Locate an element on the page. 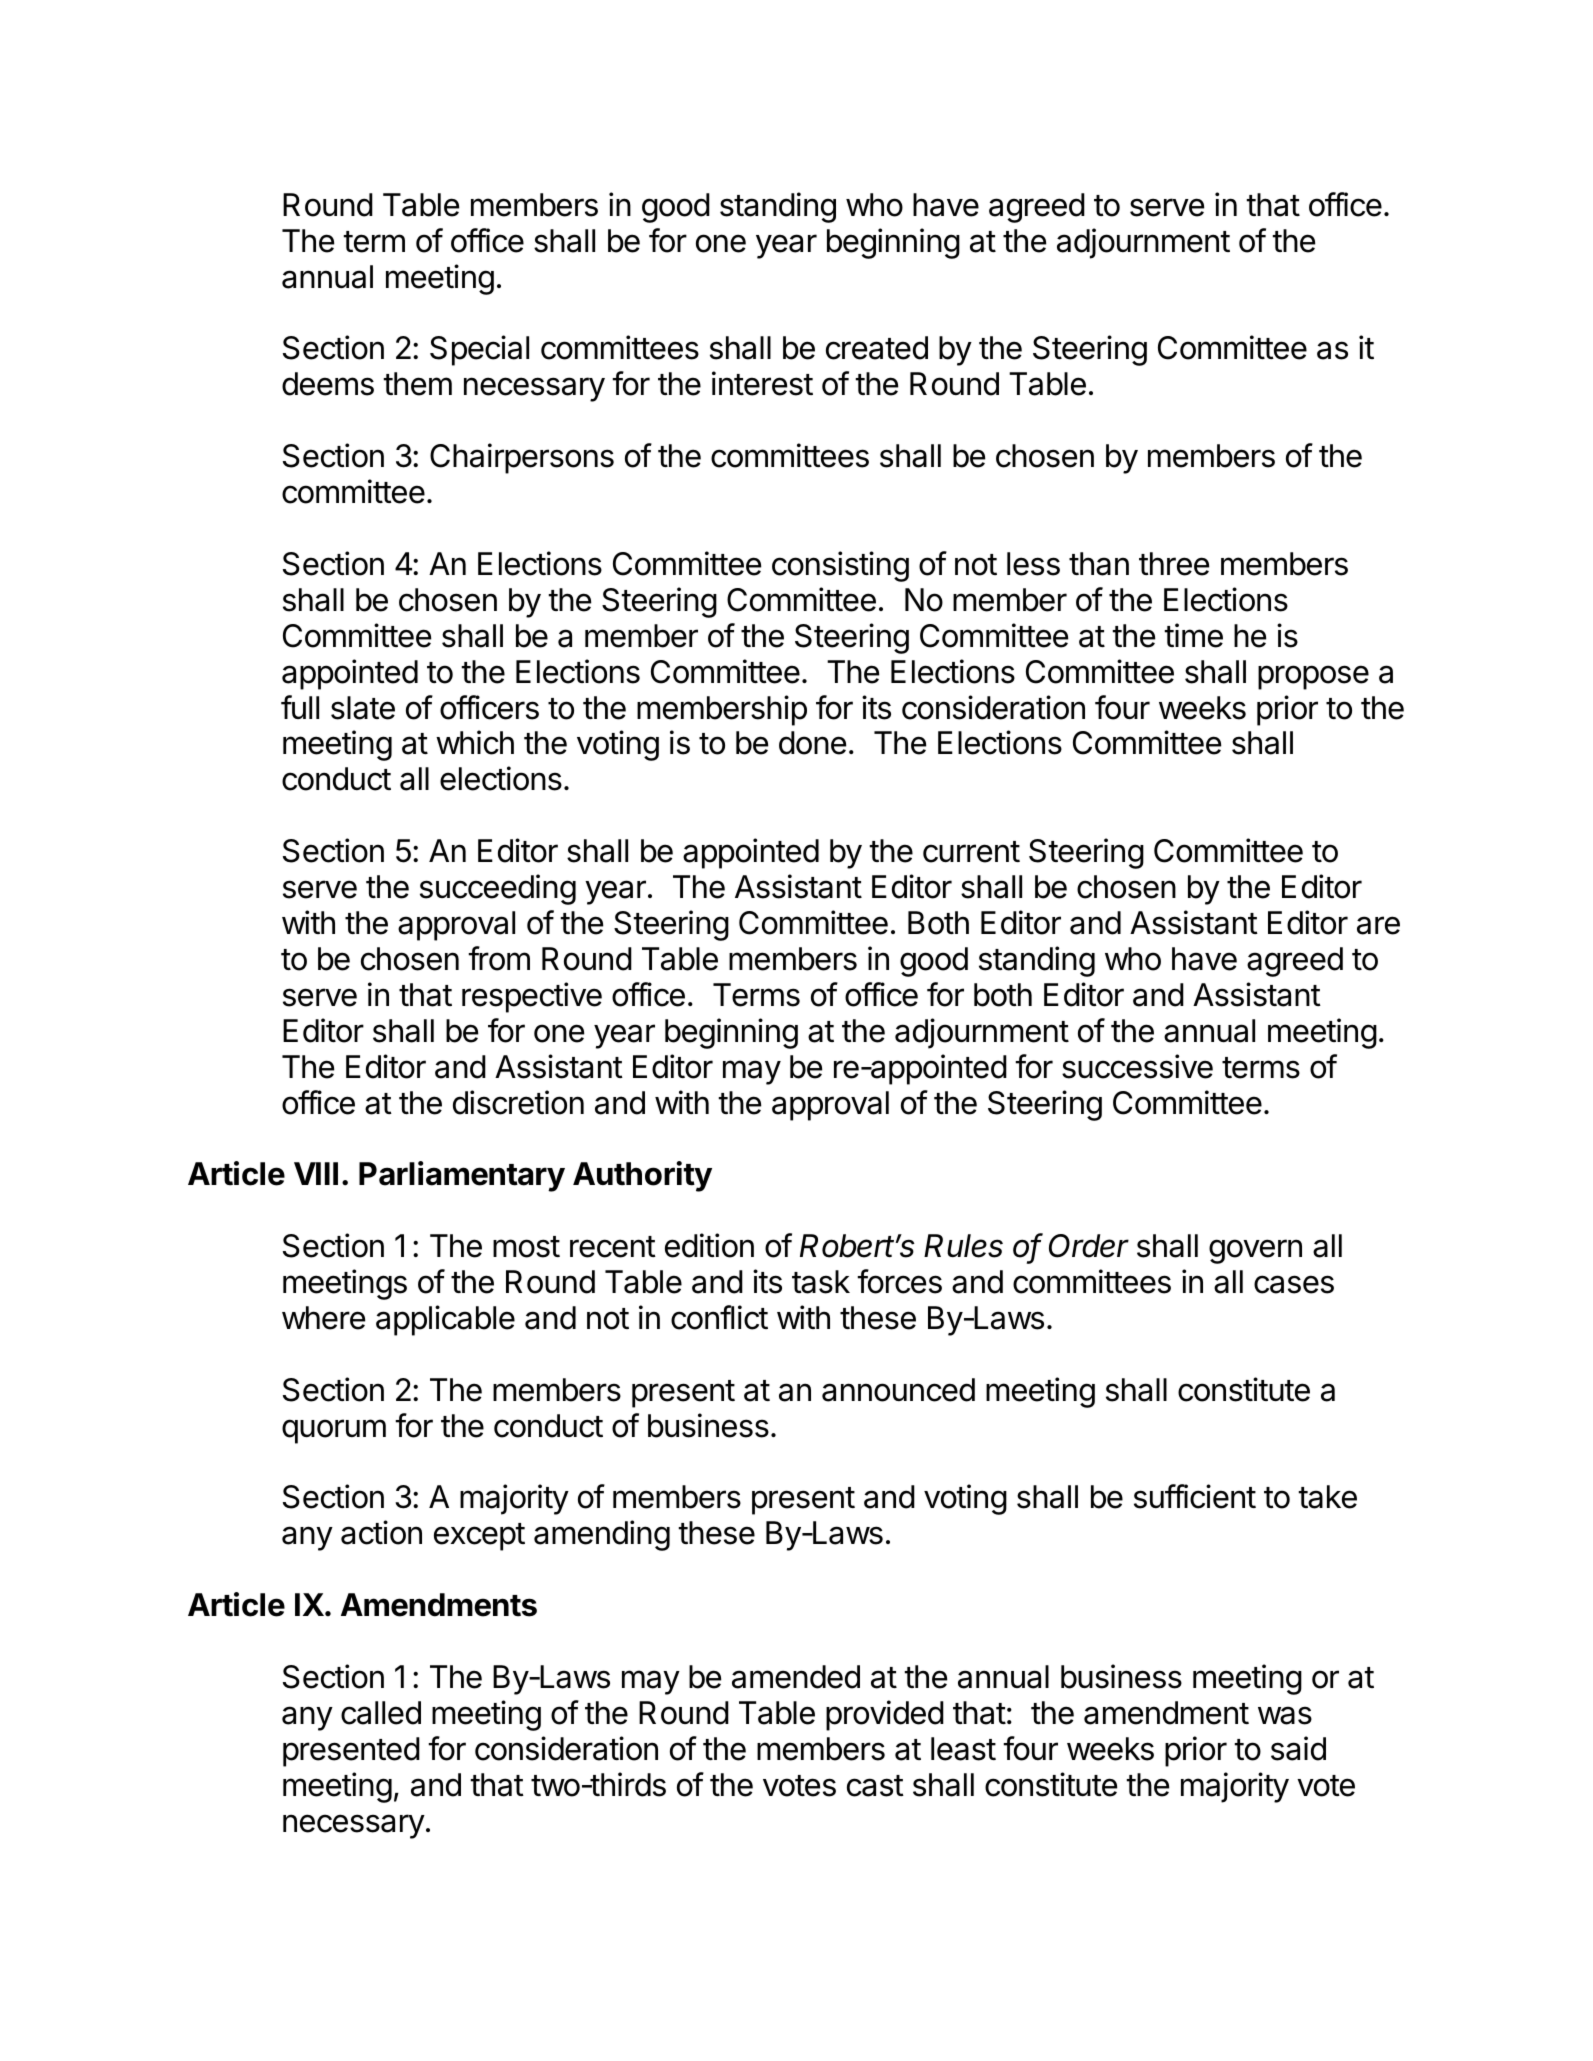  Authority is located at coordinates (642, 1176).
